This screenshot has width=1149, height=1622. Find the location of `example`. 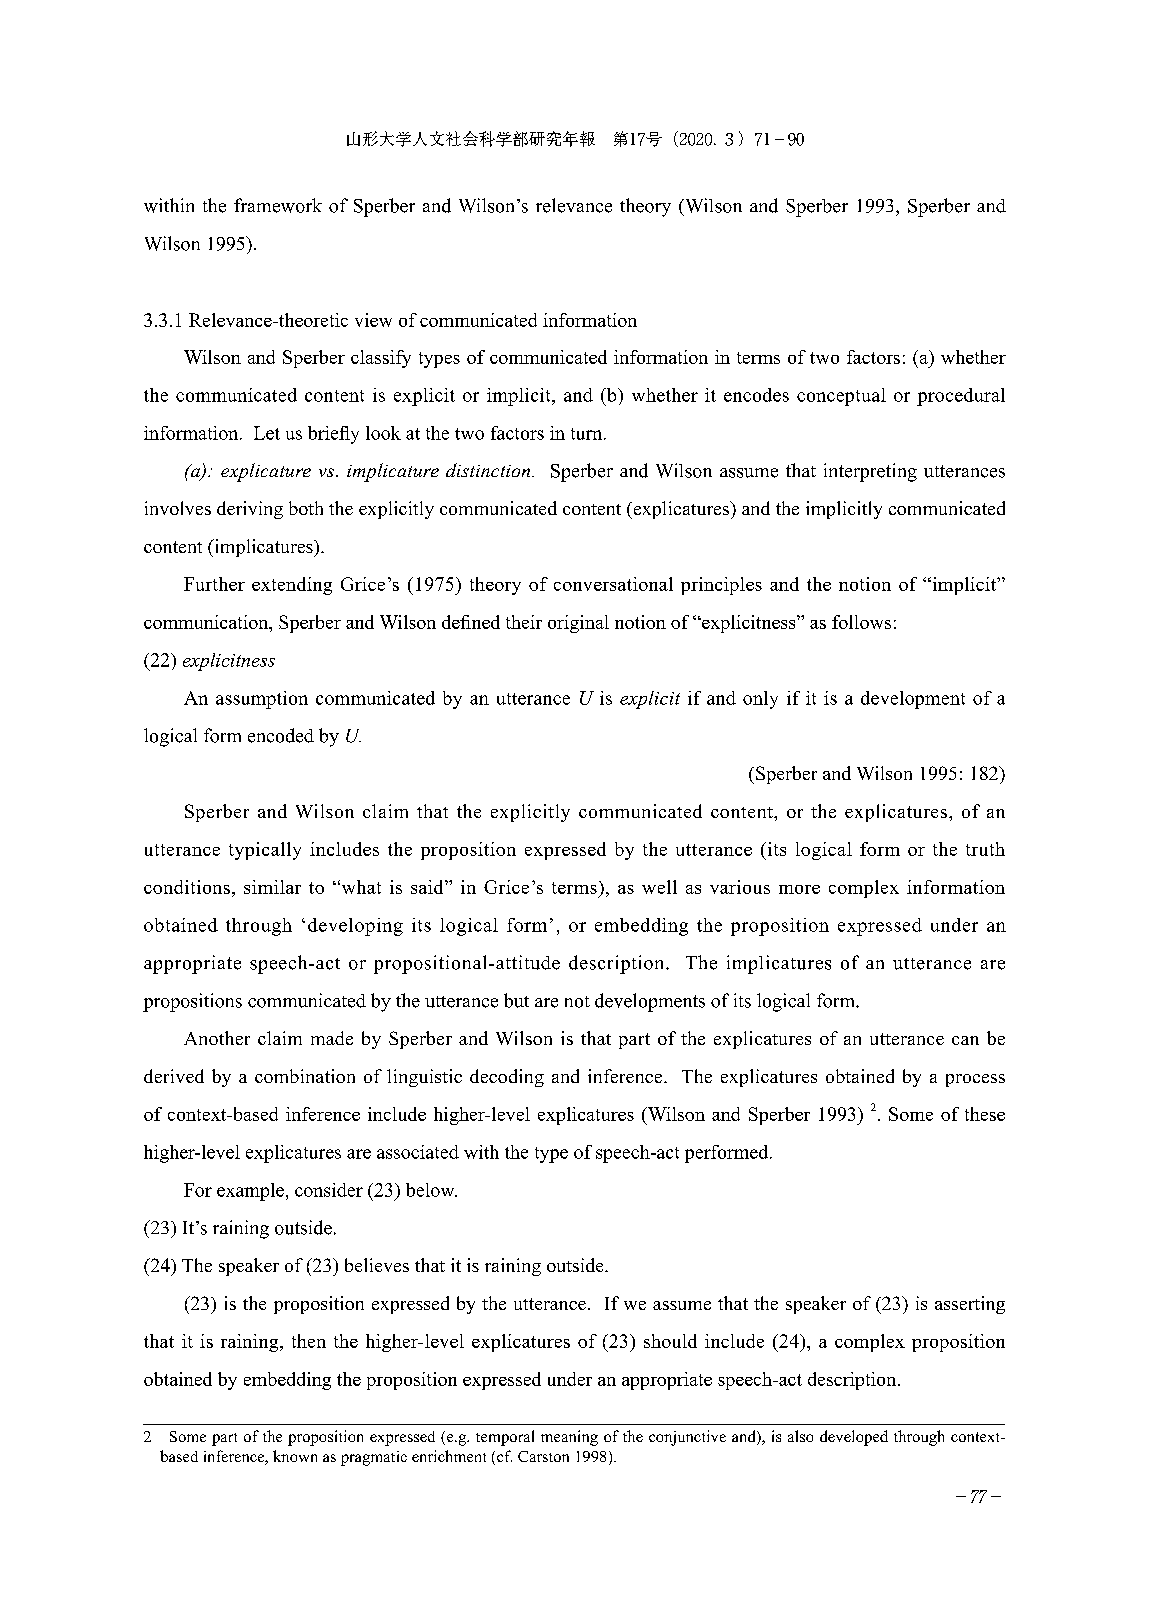

example is located at coordinates (250, 1192).
